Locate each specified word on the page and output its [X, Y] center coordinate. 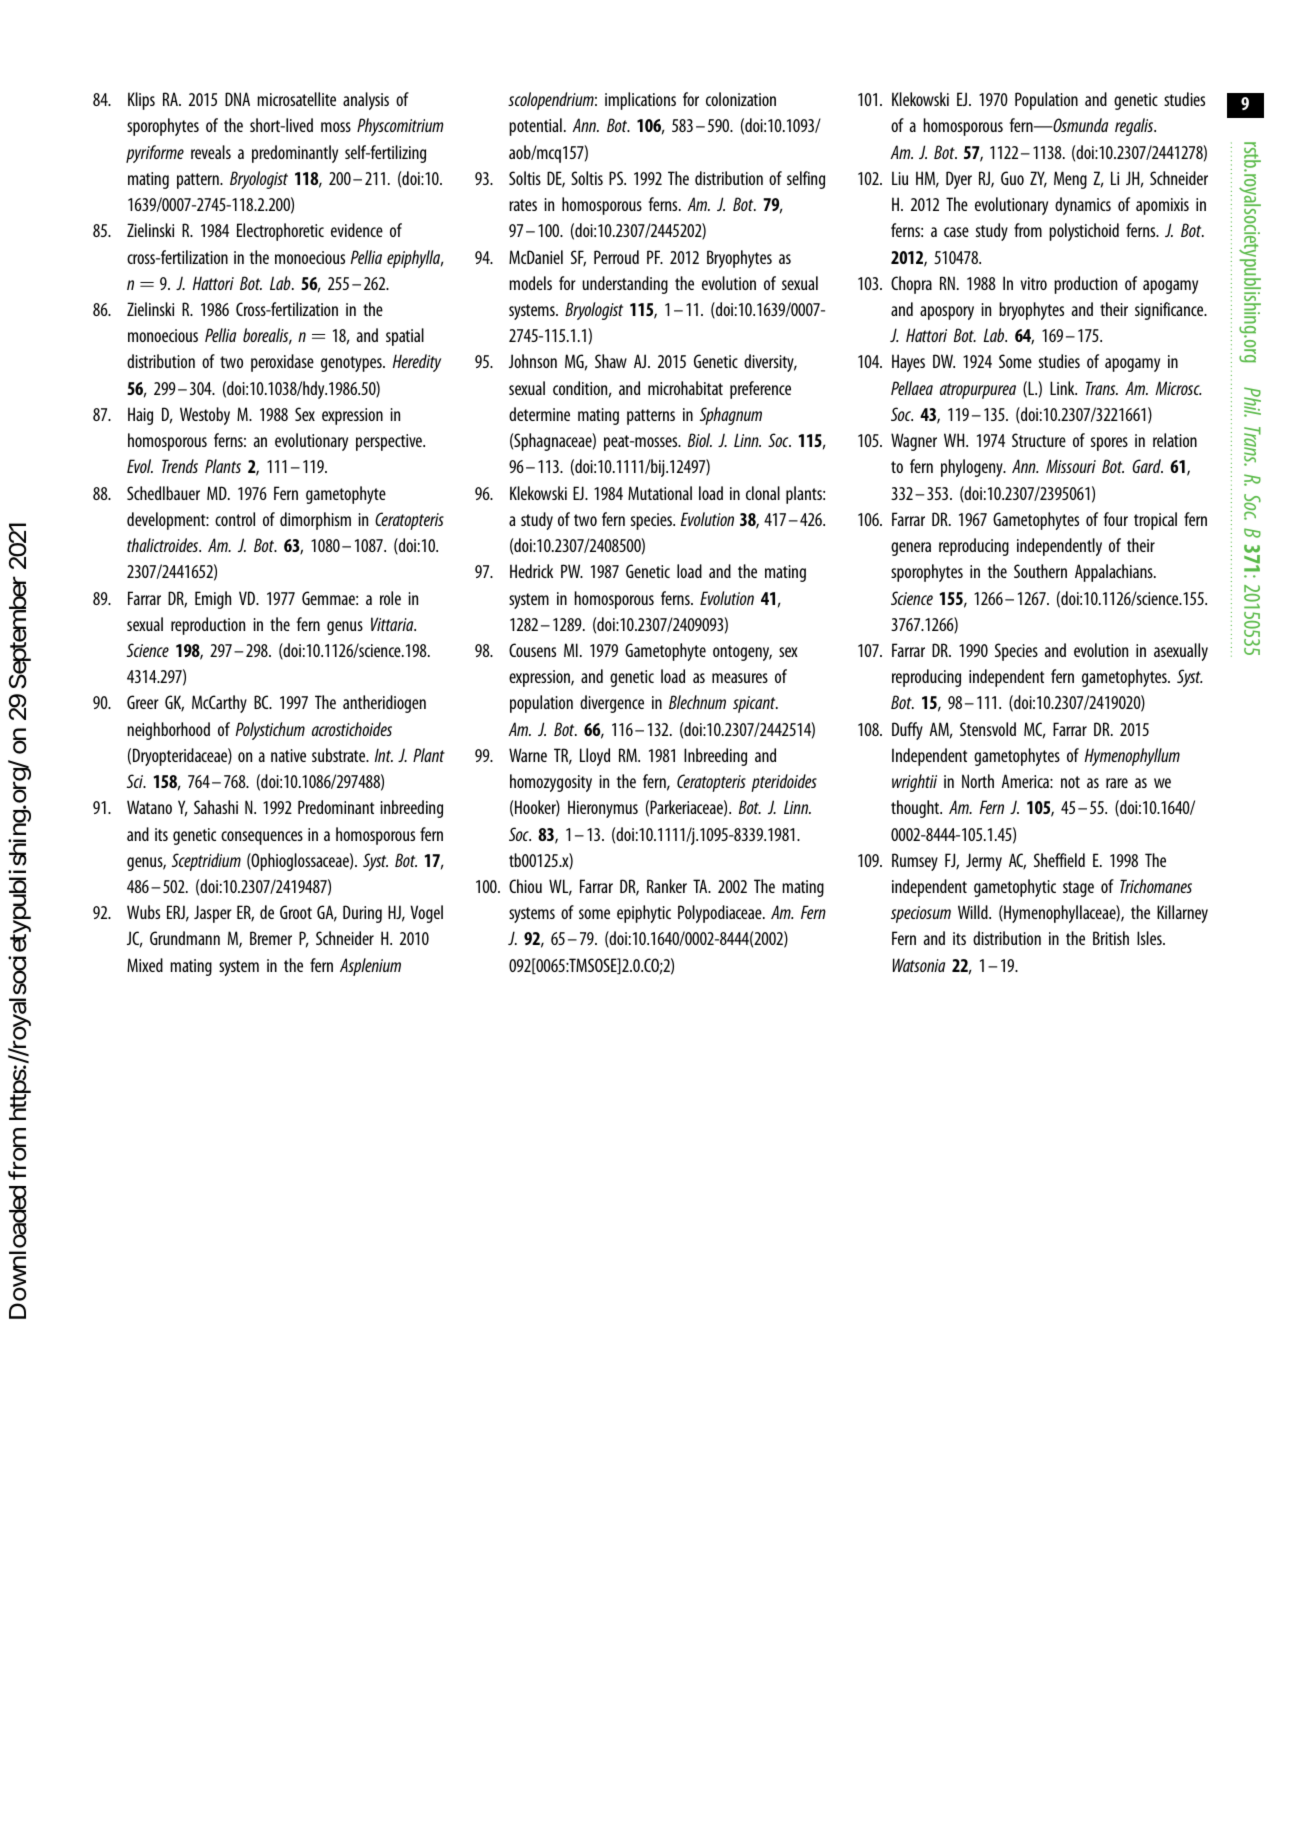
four [1115, 519]
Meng [1070, 180]
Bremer [271, 938]
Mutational [660, 493]
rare [1117, 783]
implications [640, 101]
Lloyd [595, 757]
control [235, 519]
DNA [237, 99]
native [288, 755]
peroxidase [282, 363]
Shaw [611, 361]
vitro [1033, 283]
